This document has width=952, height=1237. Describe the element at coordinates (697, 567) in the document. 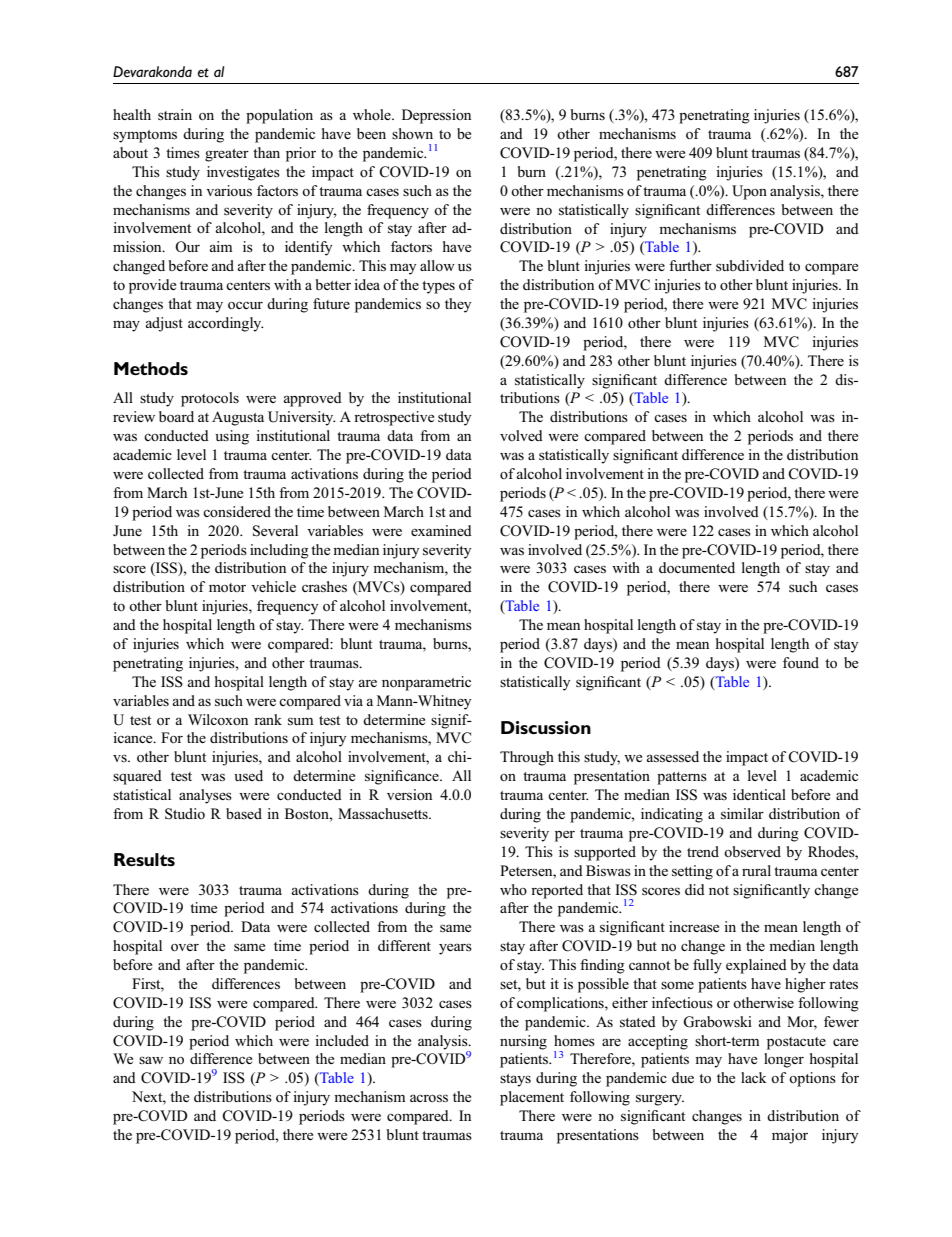

I see `documented` at that location.
